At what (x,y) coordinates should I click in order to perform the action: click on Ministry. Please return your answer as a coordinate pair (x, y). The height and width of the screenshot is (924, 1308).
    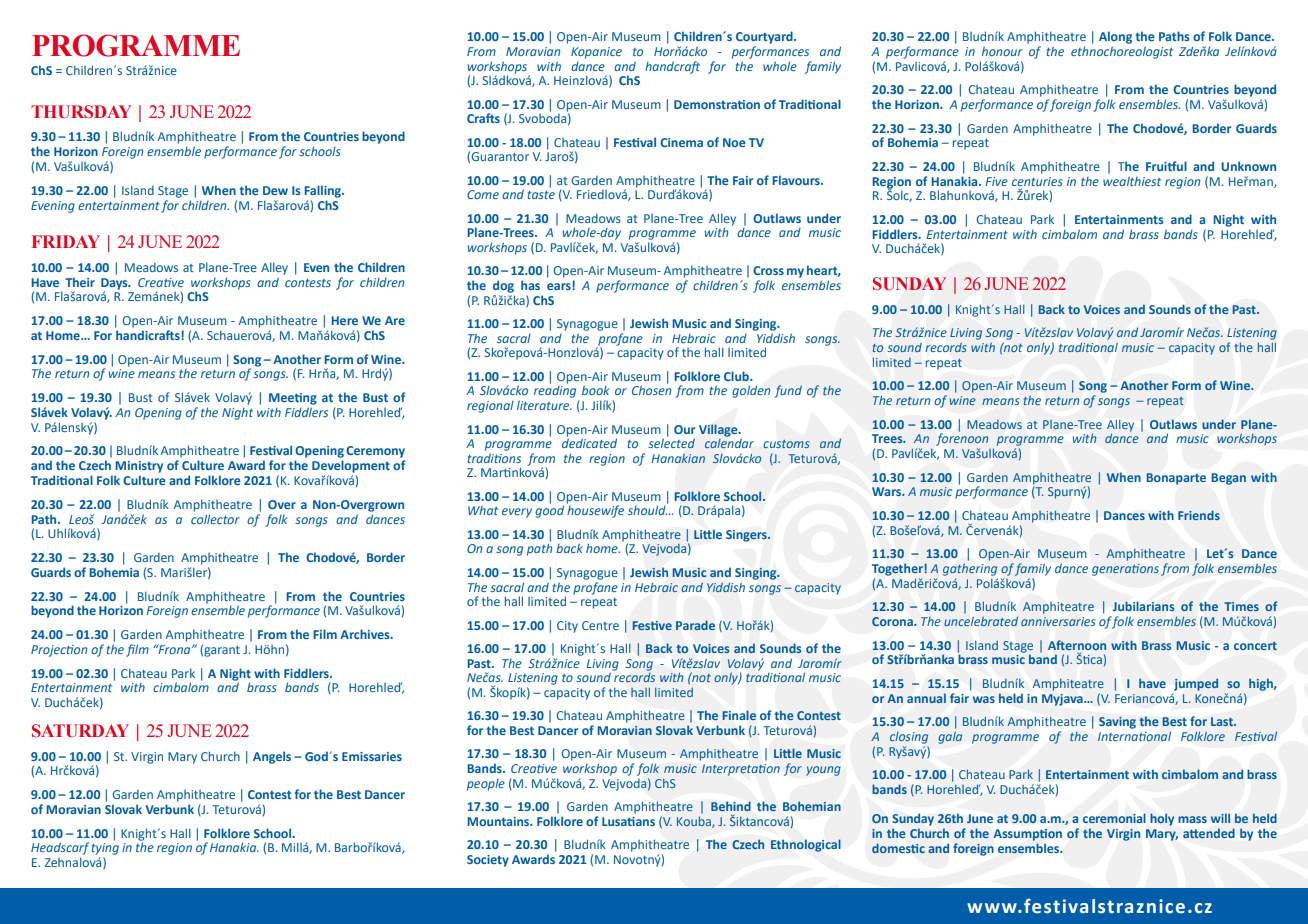
    Looking at the image, I should click on (139, 467).
